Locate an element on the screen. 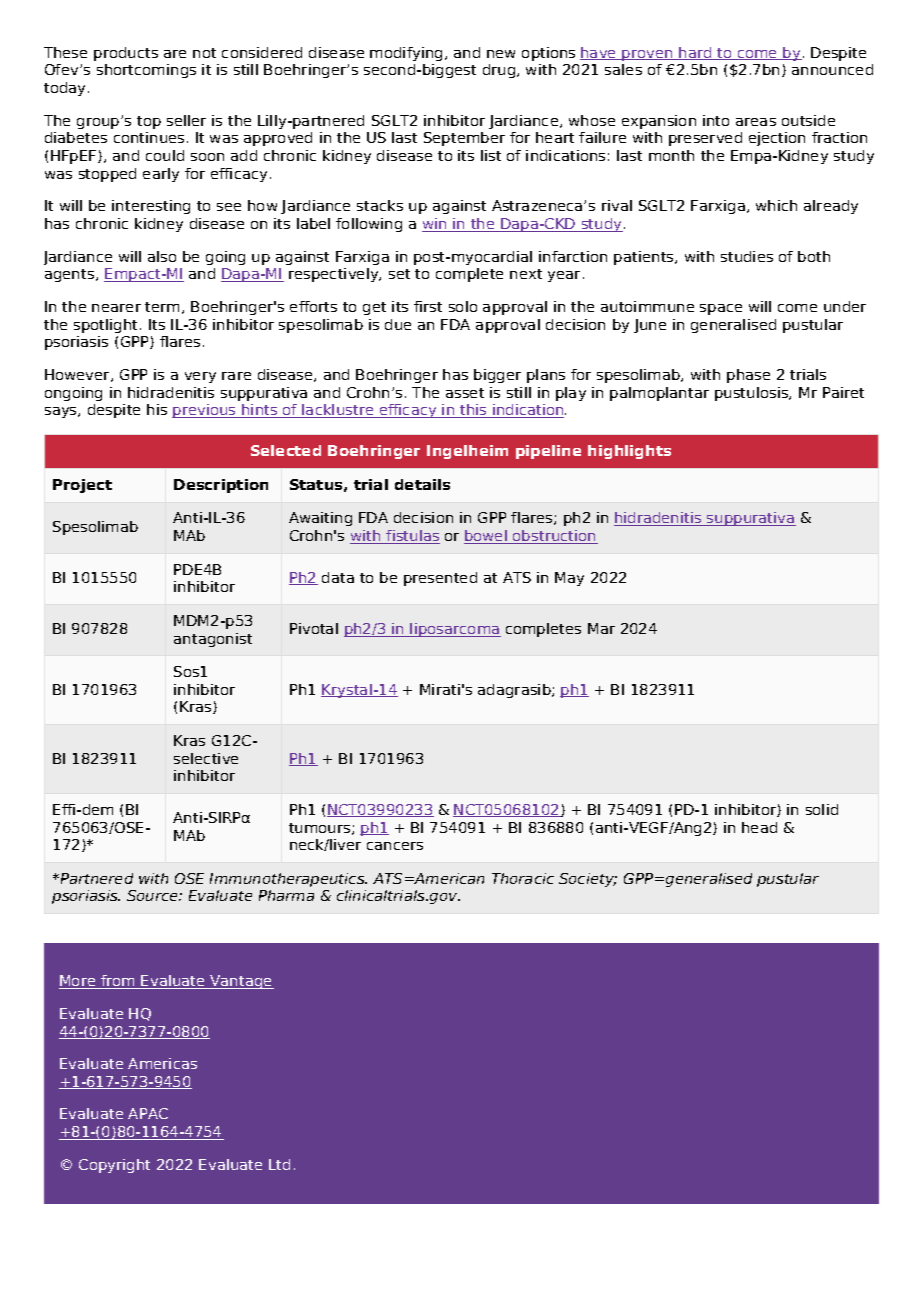 This screenshot has height=1308, width=924. shortcomings is located at coordinates (146, 71).
